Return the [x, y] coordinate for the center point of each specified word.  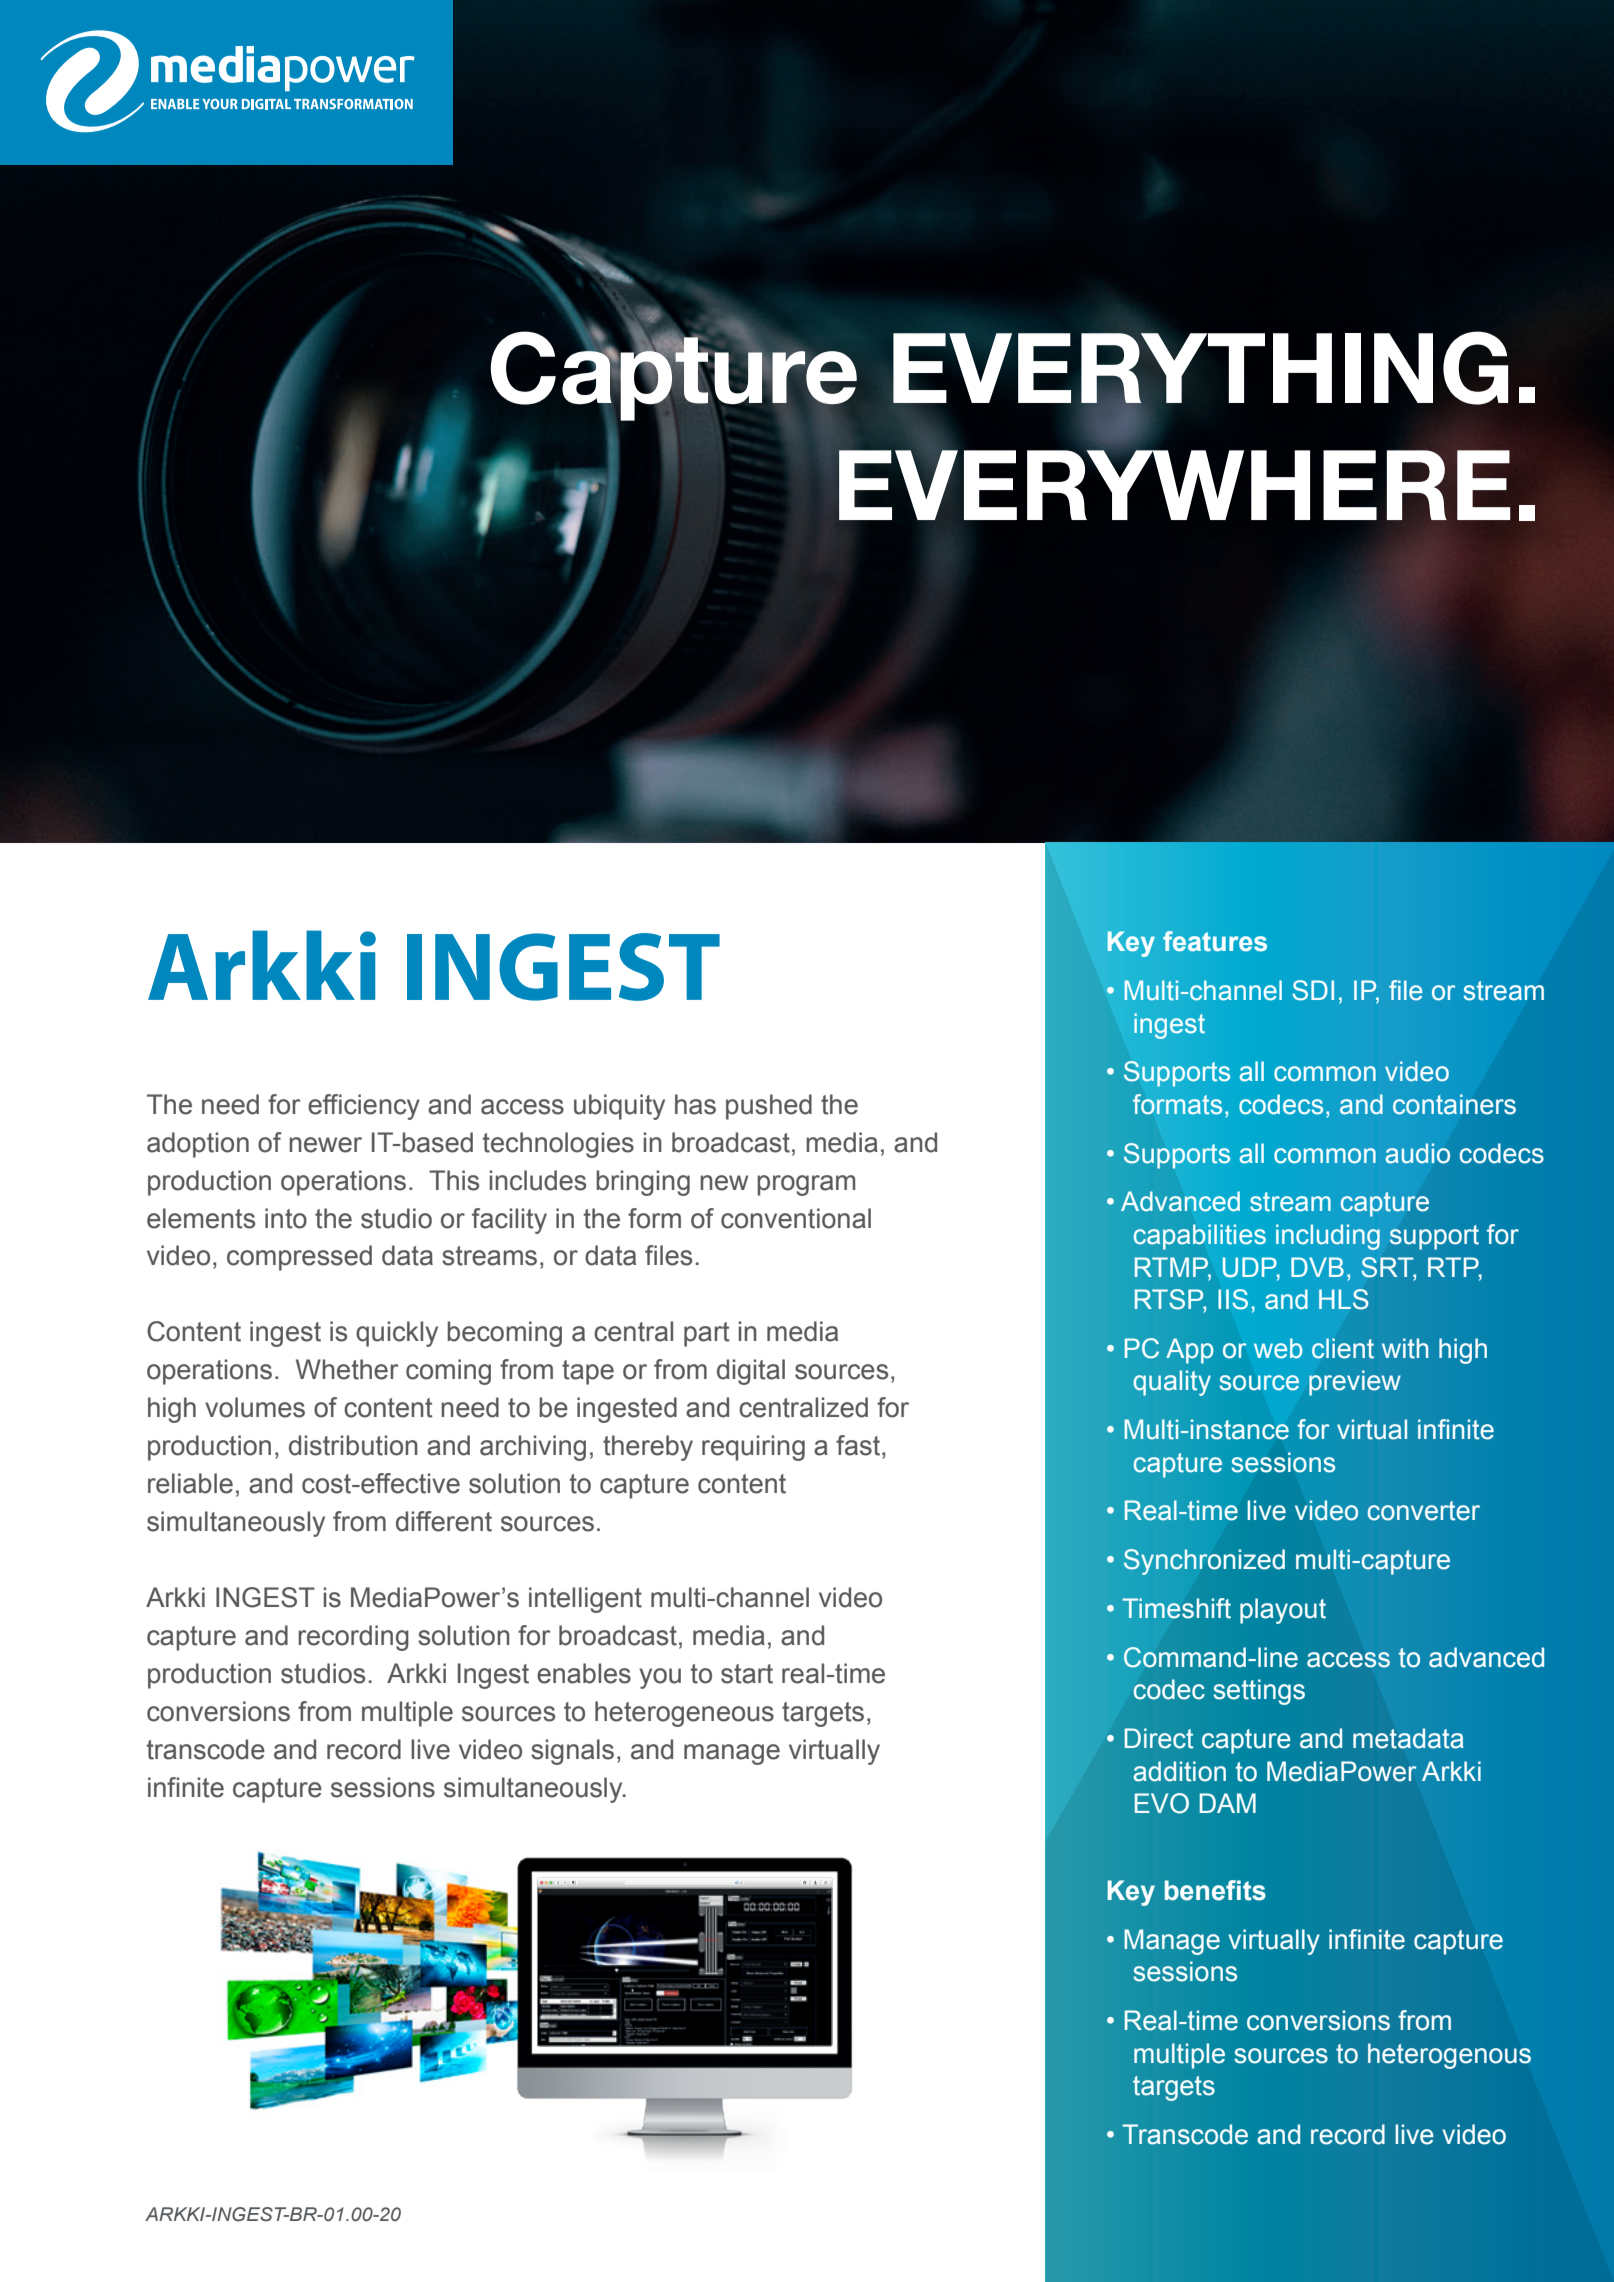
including [1328, 1237]
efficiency [364, 1107]
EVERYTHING [1200, 369]
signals [572, 1752]
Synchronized [1204, 1562]
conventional [796, 1218]
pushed [769, 1107]
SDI [1313, 990]
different [444, 1521]
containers [1454, 1104]
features [1215, 941]
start [747, 1674]
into [286, 1218]
